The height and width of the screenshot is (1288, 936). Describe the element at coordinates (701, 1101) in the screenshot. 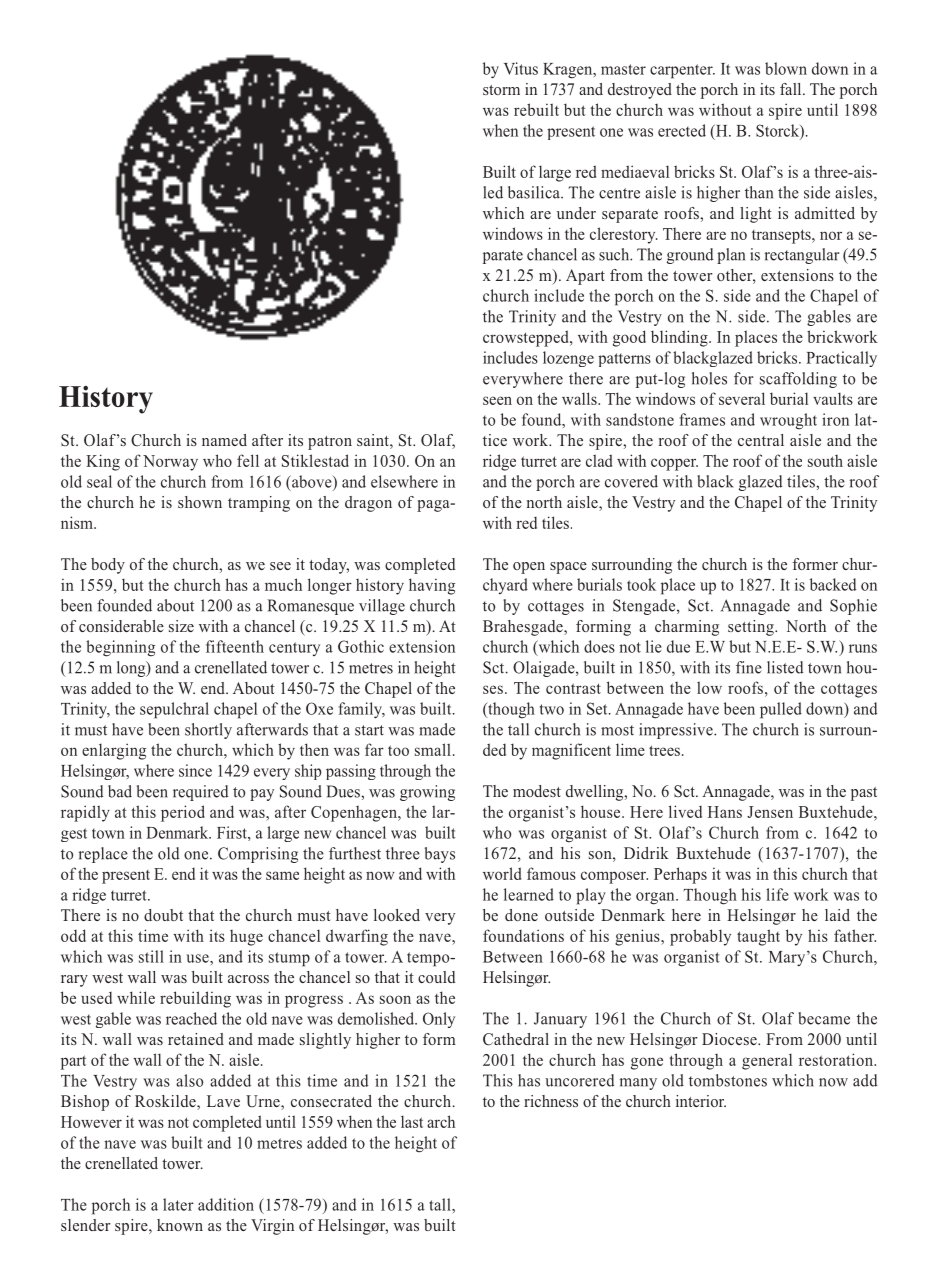

I see `interior` at that location.
